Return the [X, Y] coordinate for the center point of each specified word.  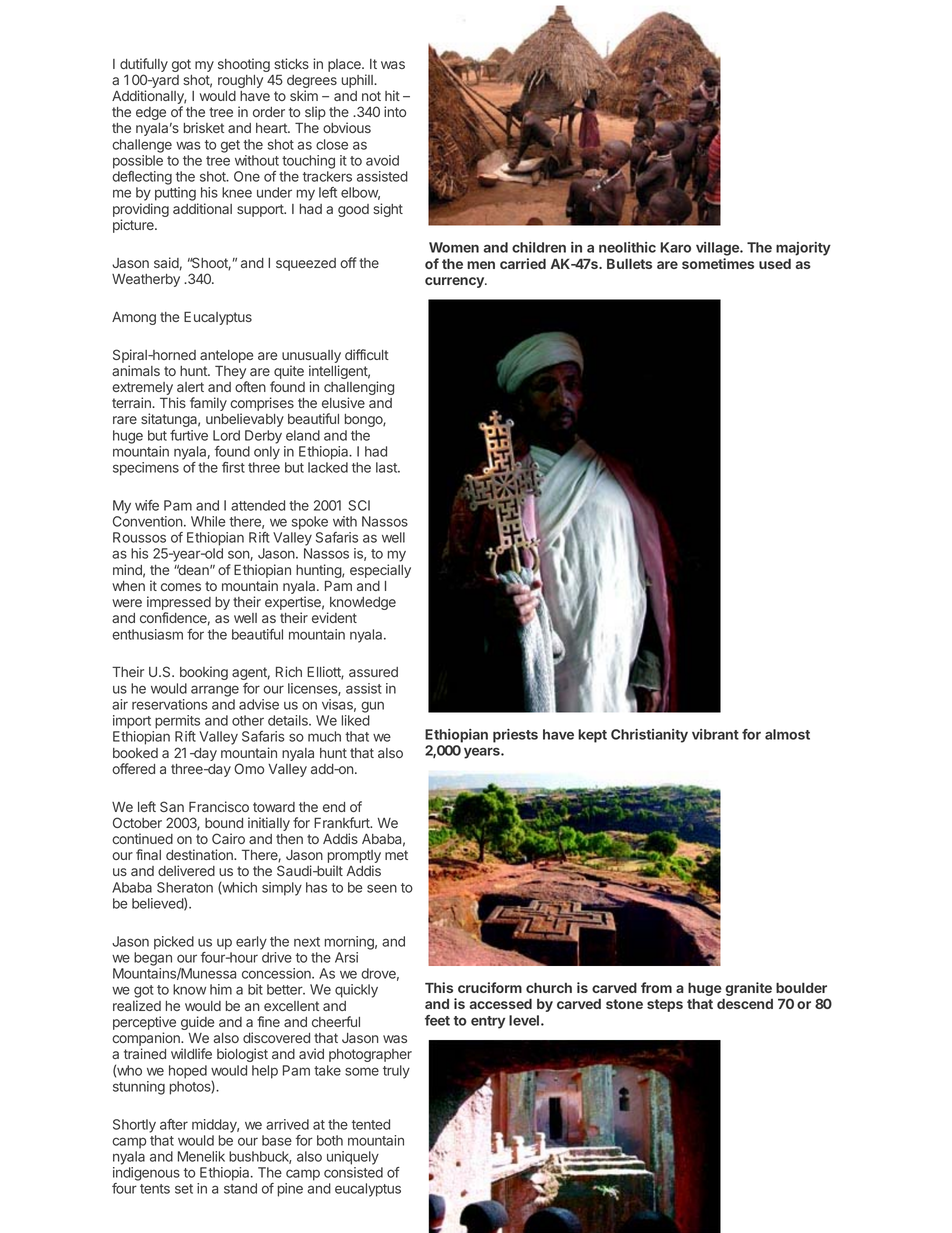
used [775, 263]
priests [515, 736]
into [395, 111]
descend [745, 1003]
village [718, 249]
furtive [189, 435]
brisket [204, 127]
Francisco [219, 806]
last [387, 467]
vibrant [715, 734]
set [184, 1189]
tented [371, 1124]
